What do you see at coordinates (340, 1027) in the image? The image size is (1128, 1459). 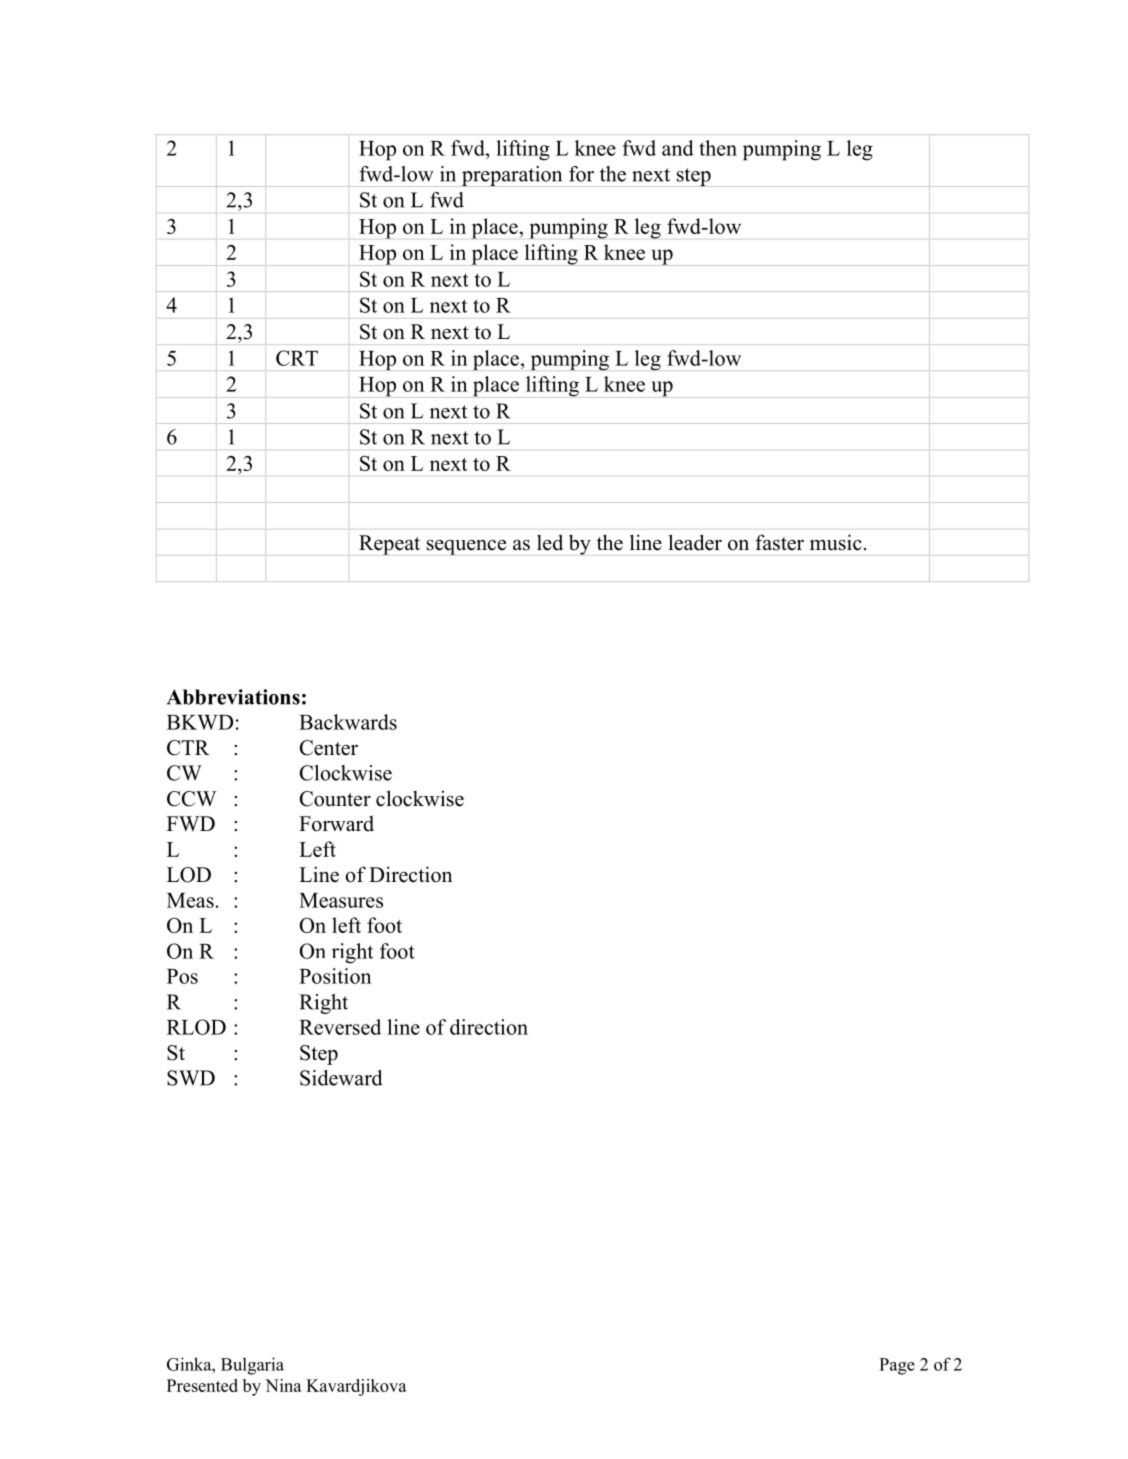 I see `Reversed` at bounding box center [340, 1027].
